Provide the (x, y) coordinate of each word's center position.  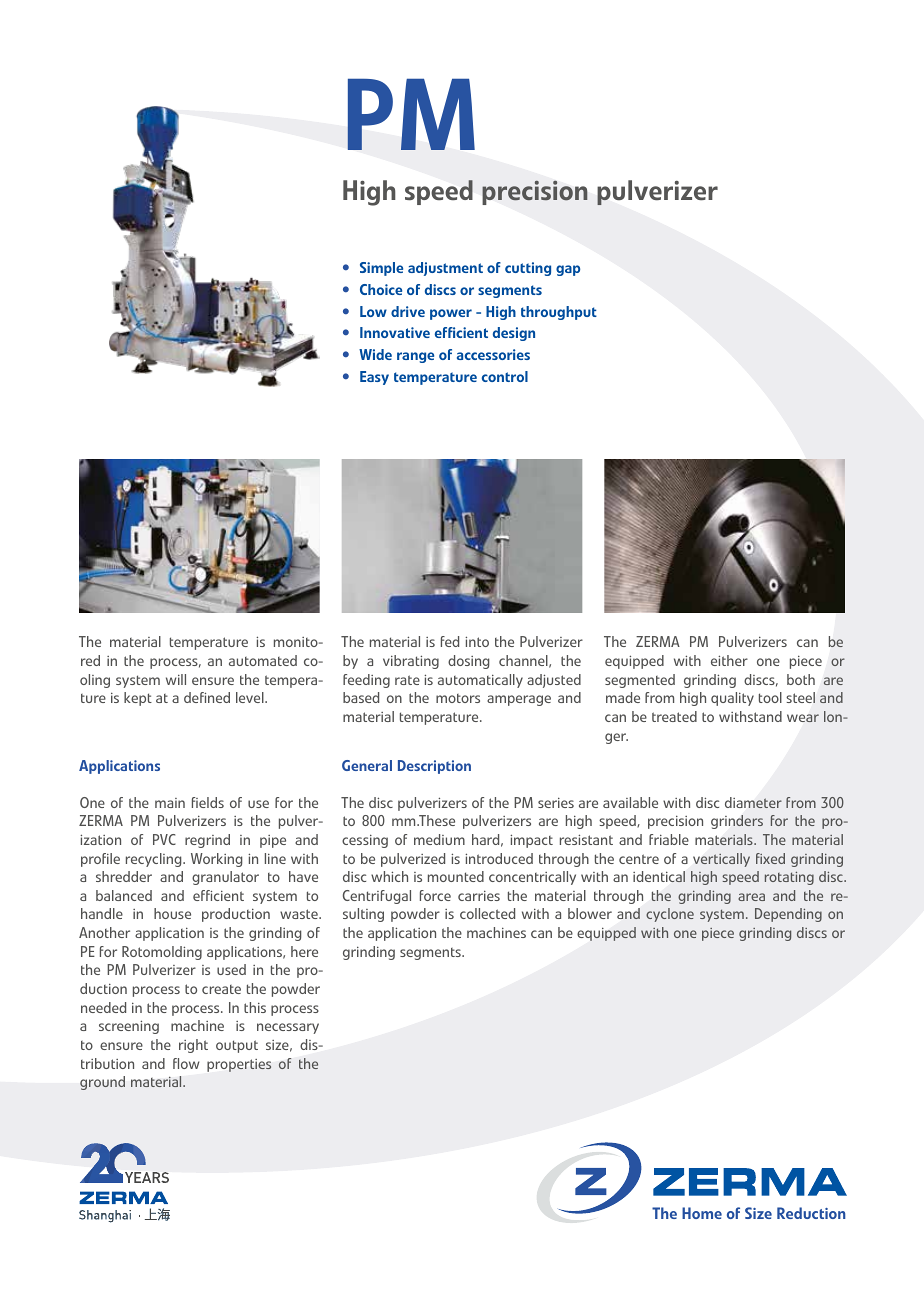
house (172, 913)
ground (102, 1083)
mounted (456, 876)
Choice (381, 289)
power (451, 314)
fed (450, 641)
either (729, 660)
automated (263, 660)
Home (702, 1213)
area (751, 897)
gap (568, 270)
